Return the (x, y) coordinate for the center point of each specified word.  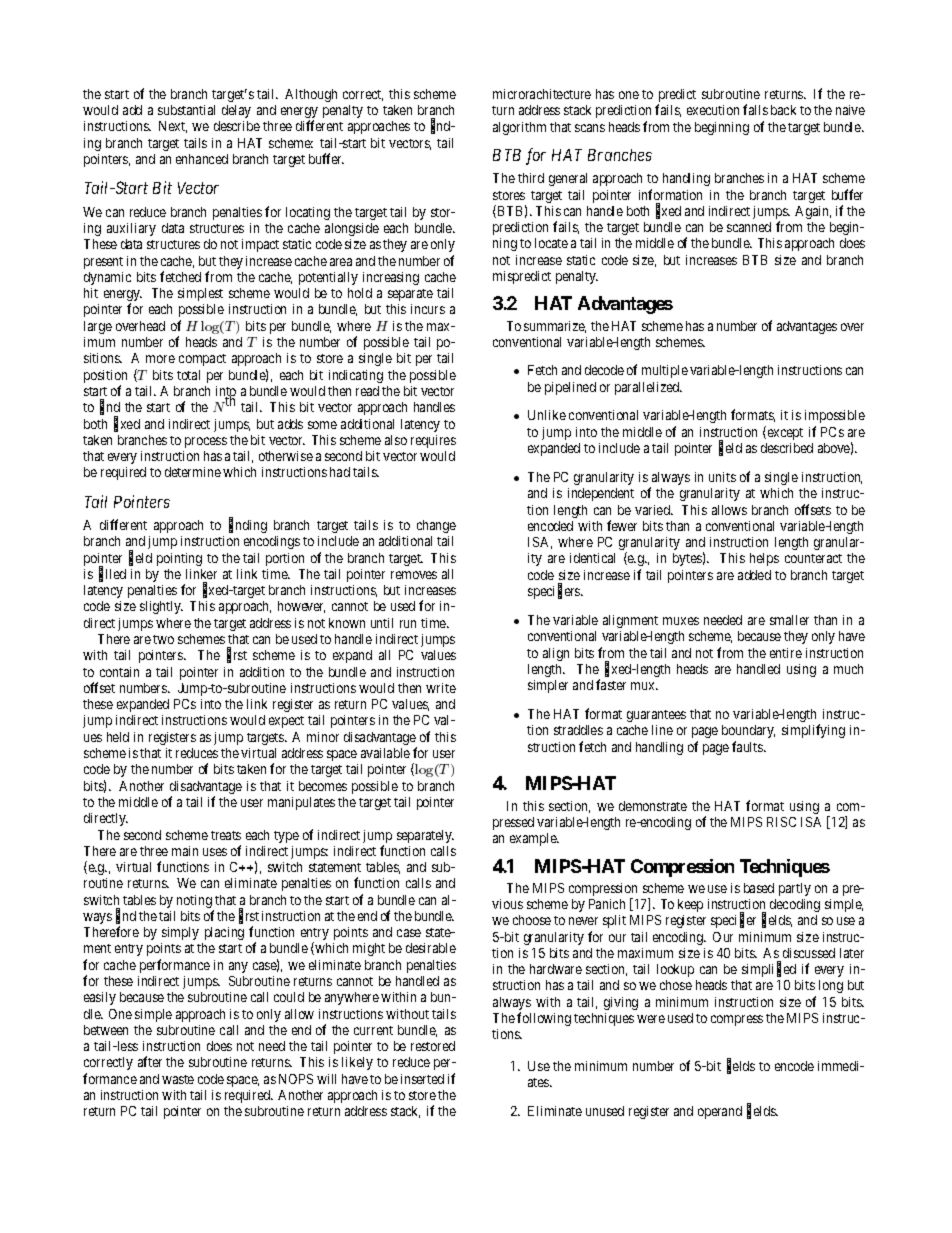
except (785, 434)
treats (226, 835)
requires (433, 441)
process (206, 442)
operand (720, 1112)
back (783, 110)
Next (173, 127)
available (385, 753)
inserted (422, 1079)
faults (748, 746)
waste (178, 1079)
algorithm (519, 128)
